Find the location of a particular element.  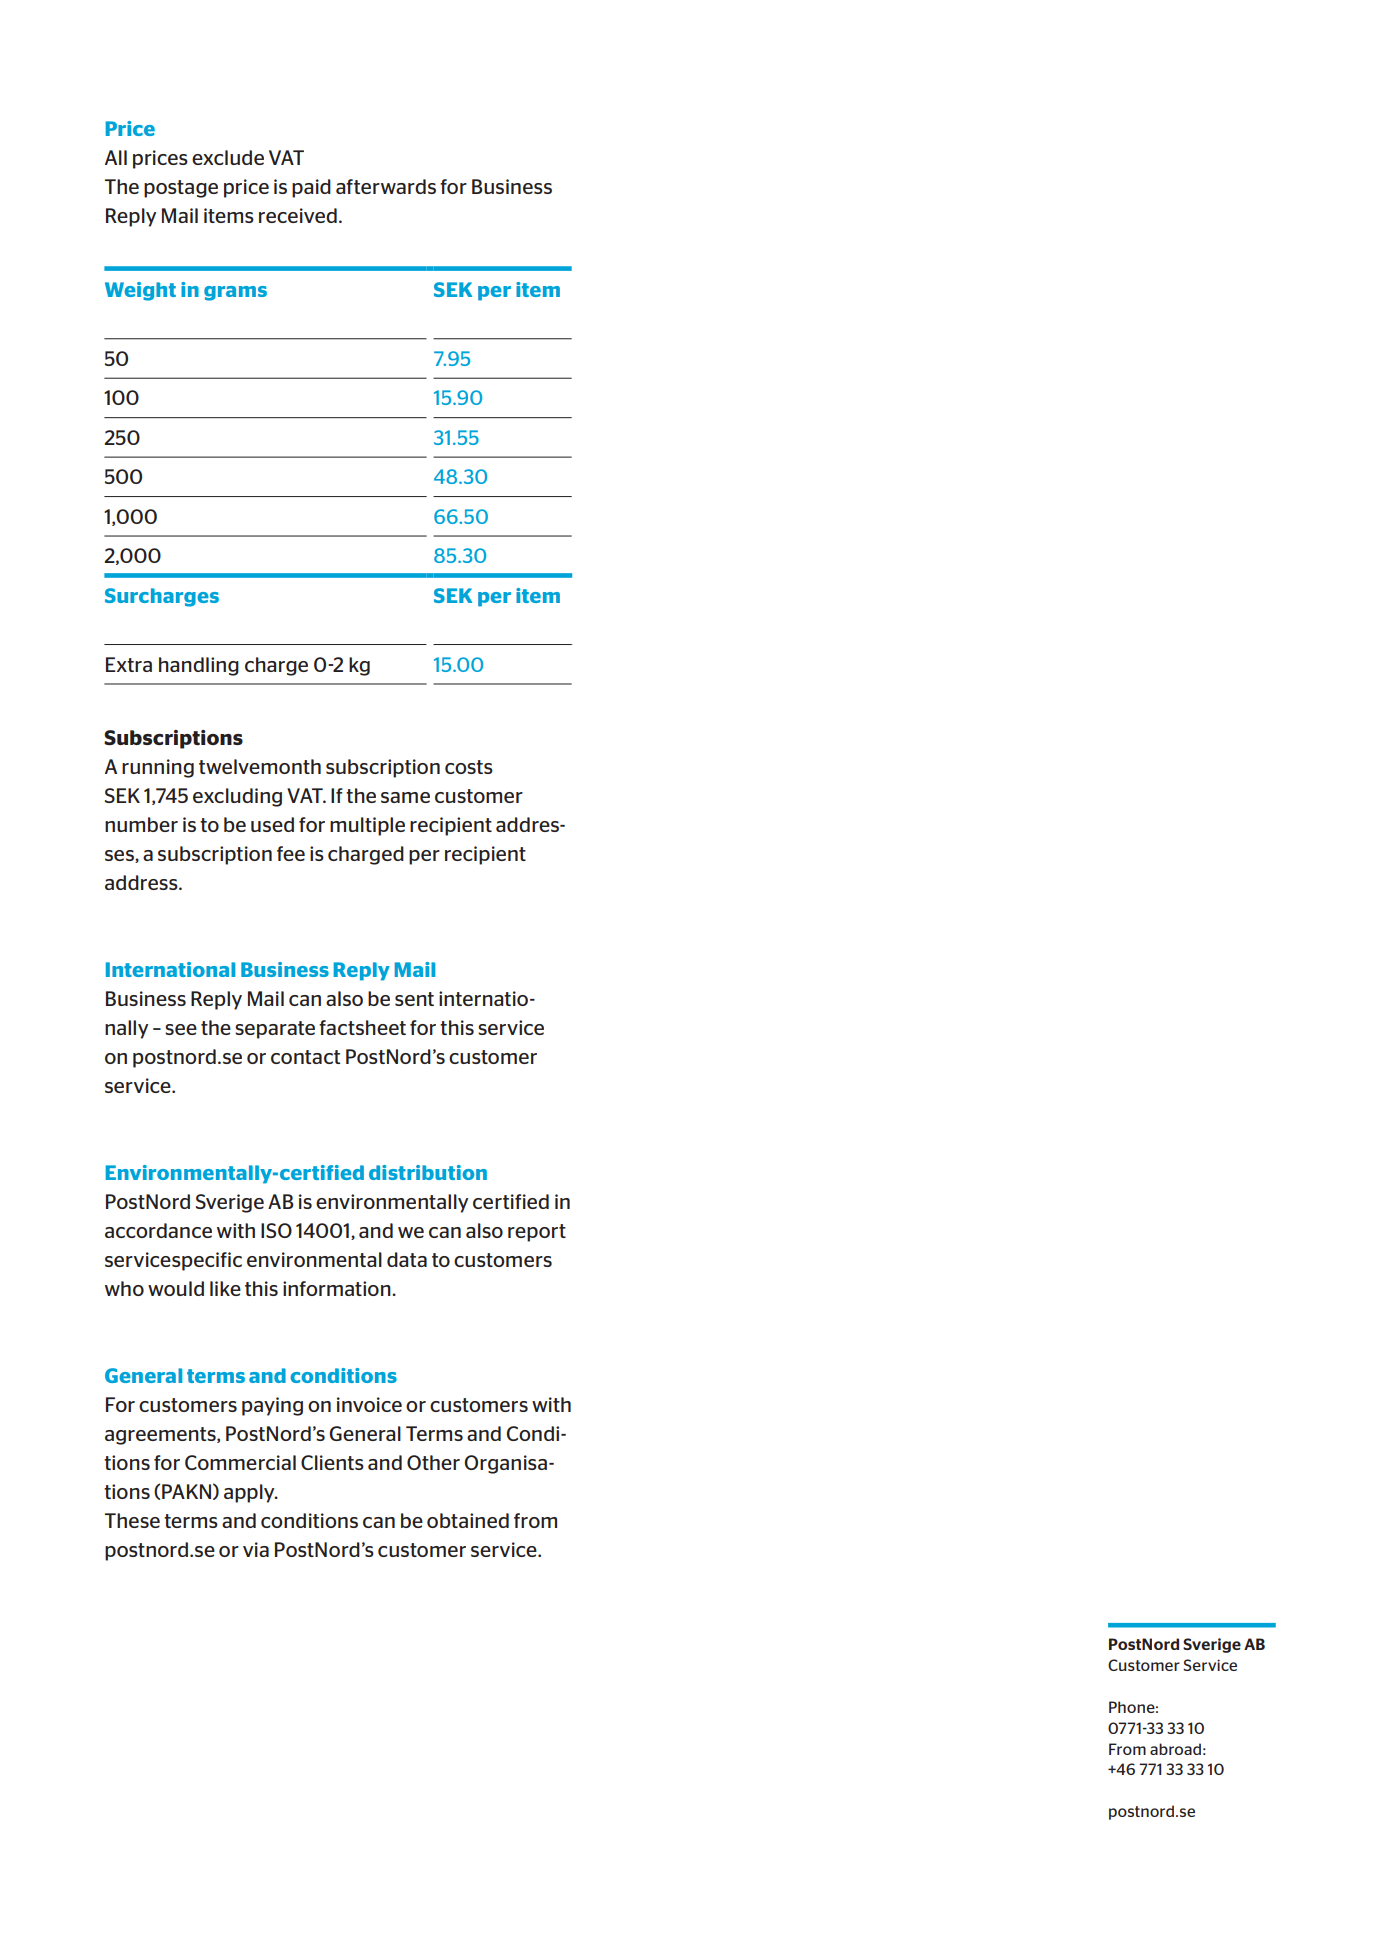

costs is located at coordinates (469, 767).
